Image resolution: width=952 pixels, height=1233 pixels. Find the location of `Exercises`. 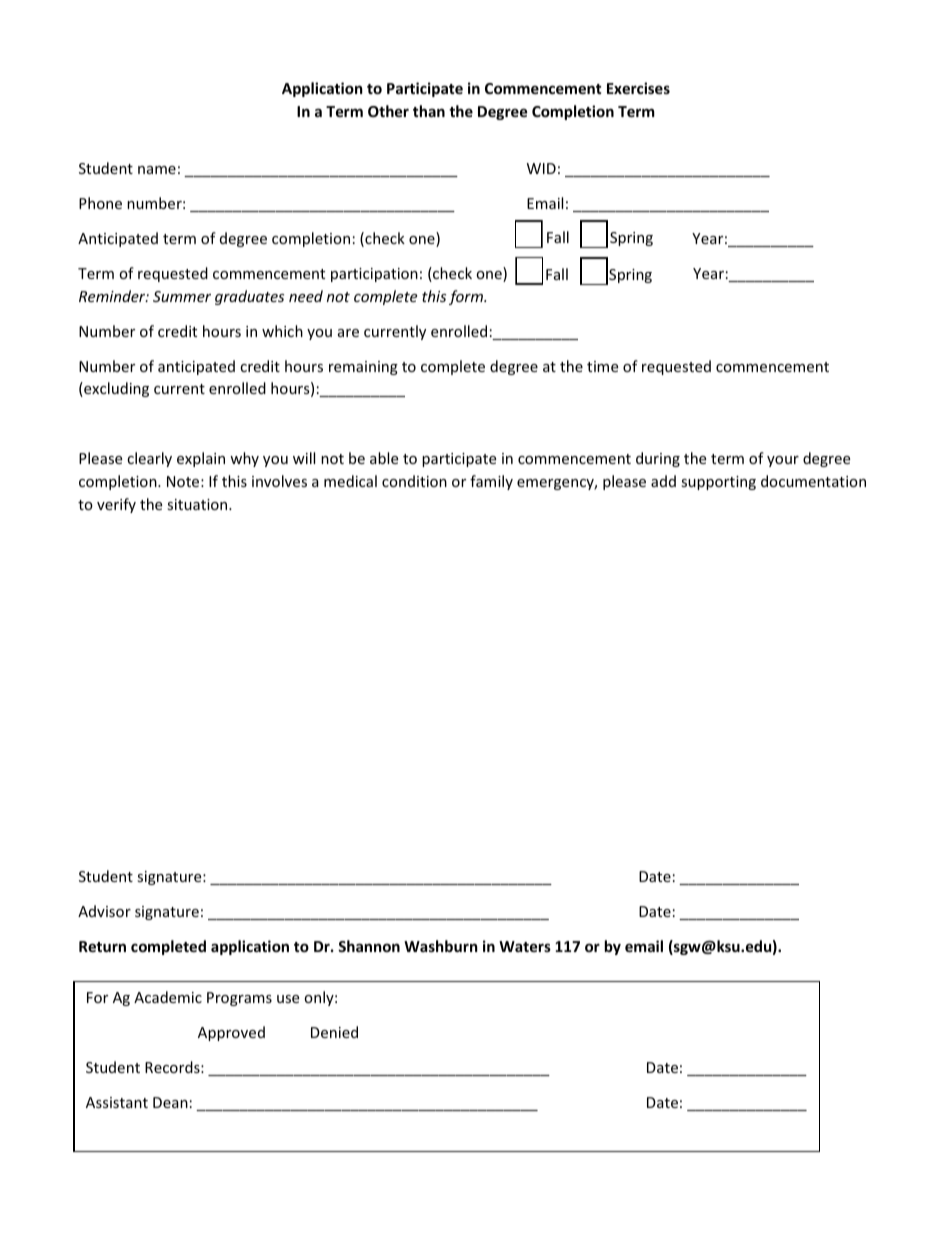

Exercises is located at coordinates (638, 88).
